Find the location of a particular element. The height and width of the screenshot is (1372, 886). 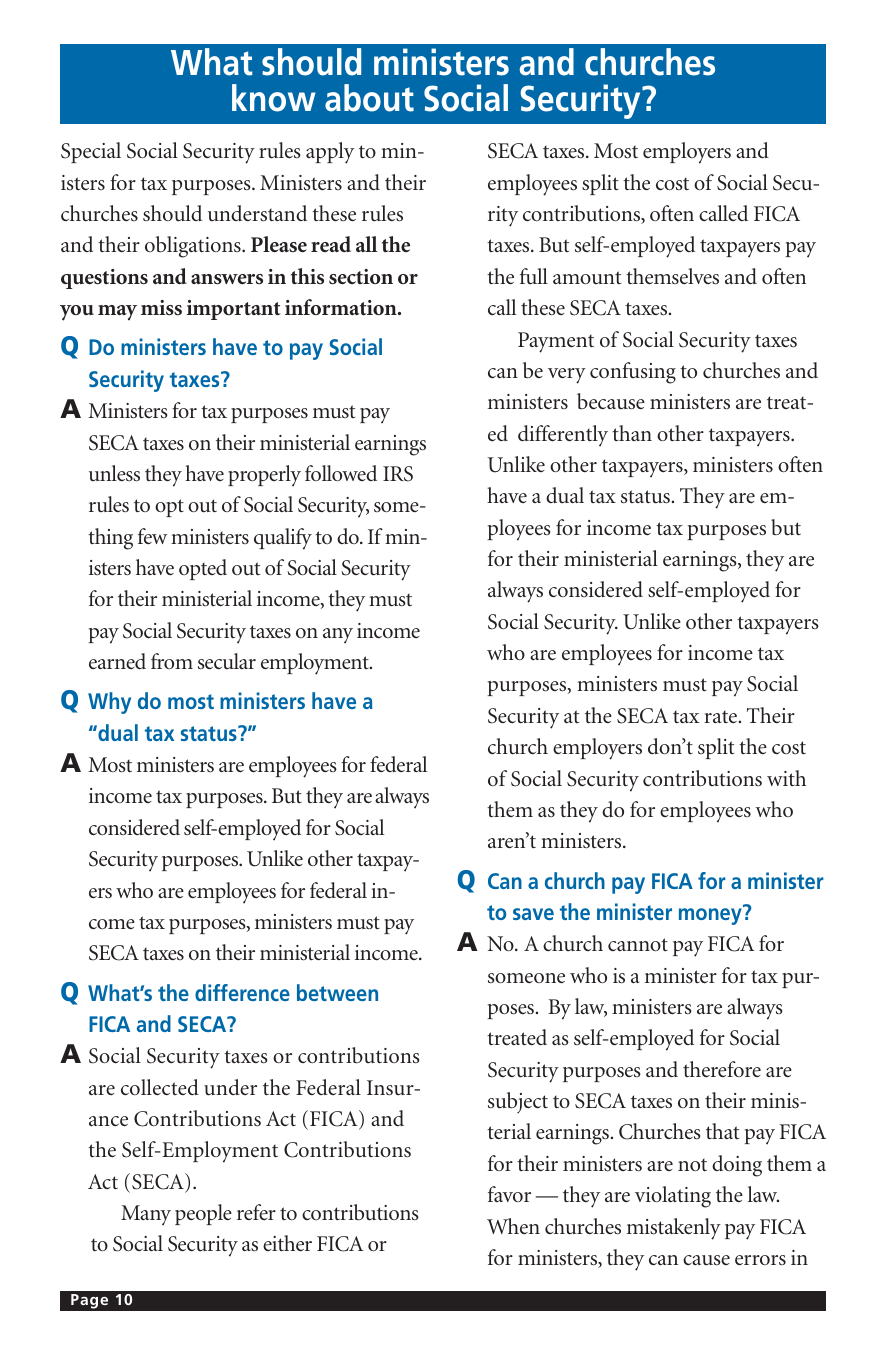

between is located at coordinates (337, 992).
